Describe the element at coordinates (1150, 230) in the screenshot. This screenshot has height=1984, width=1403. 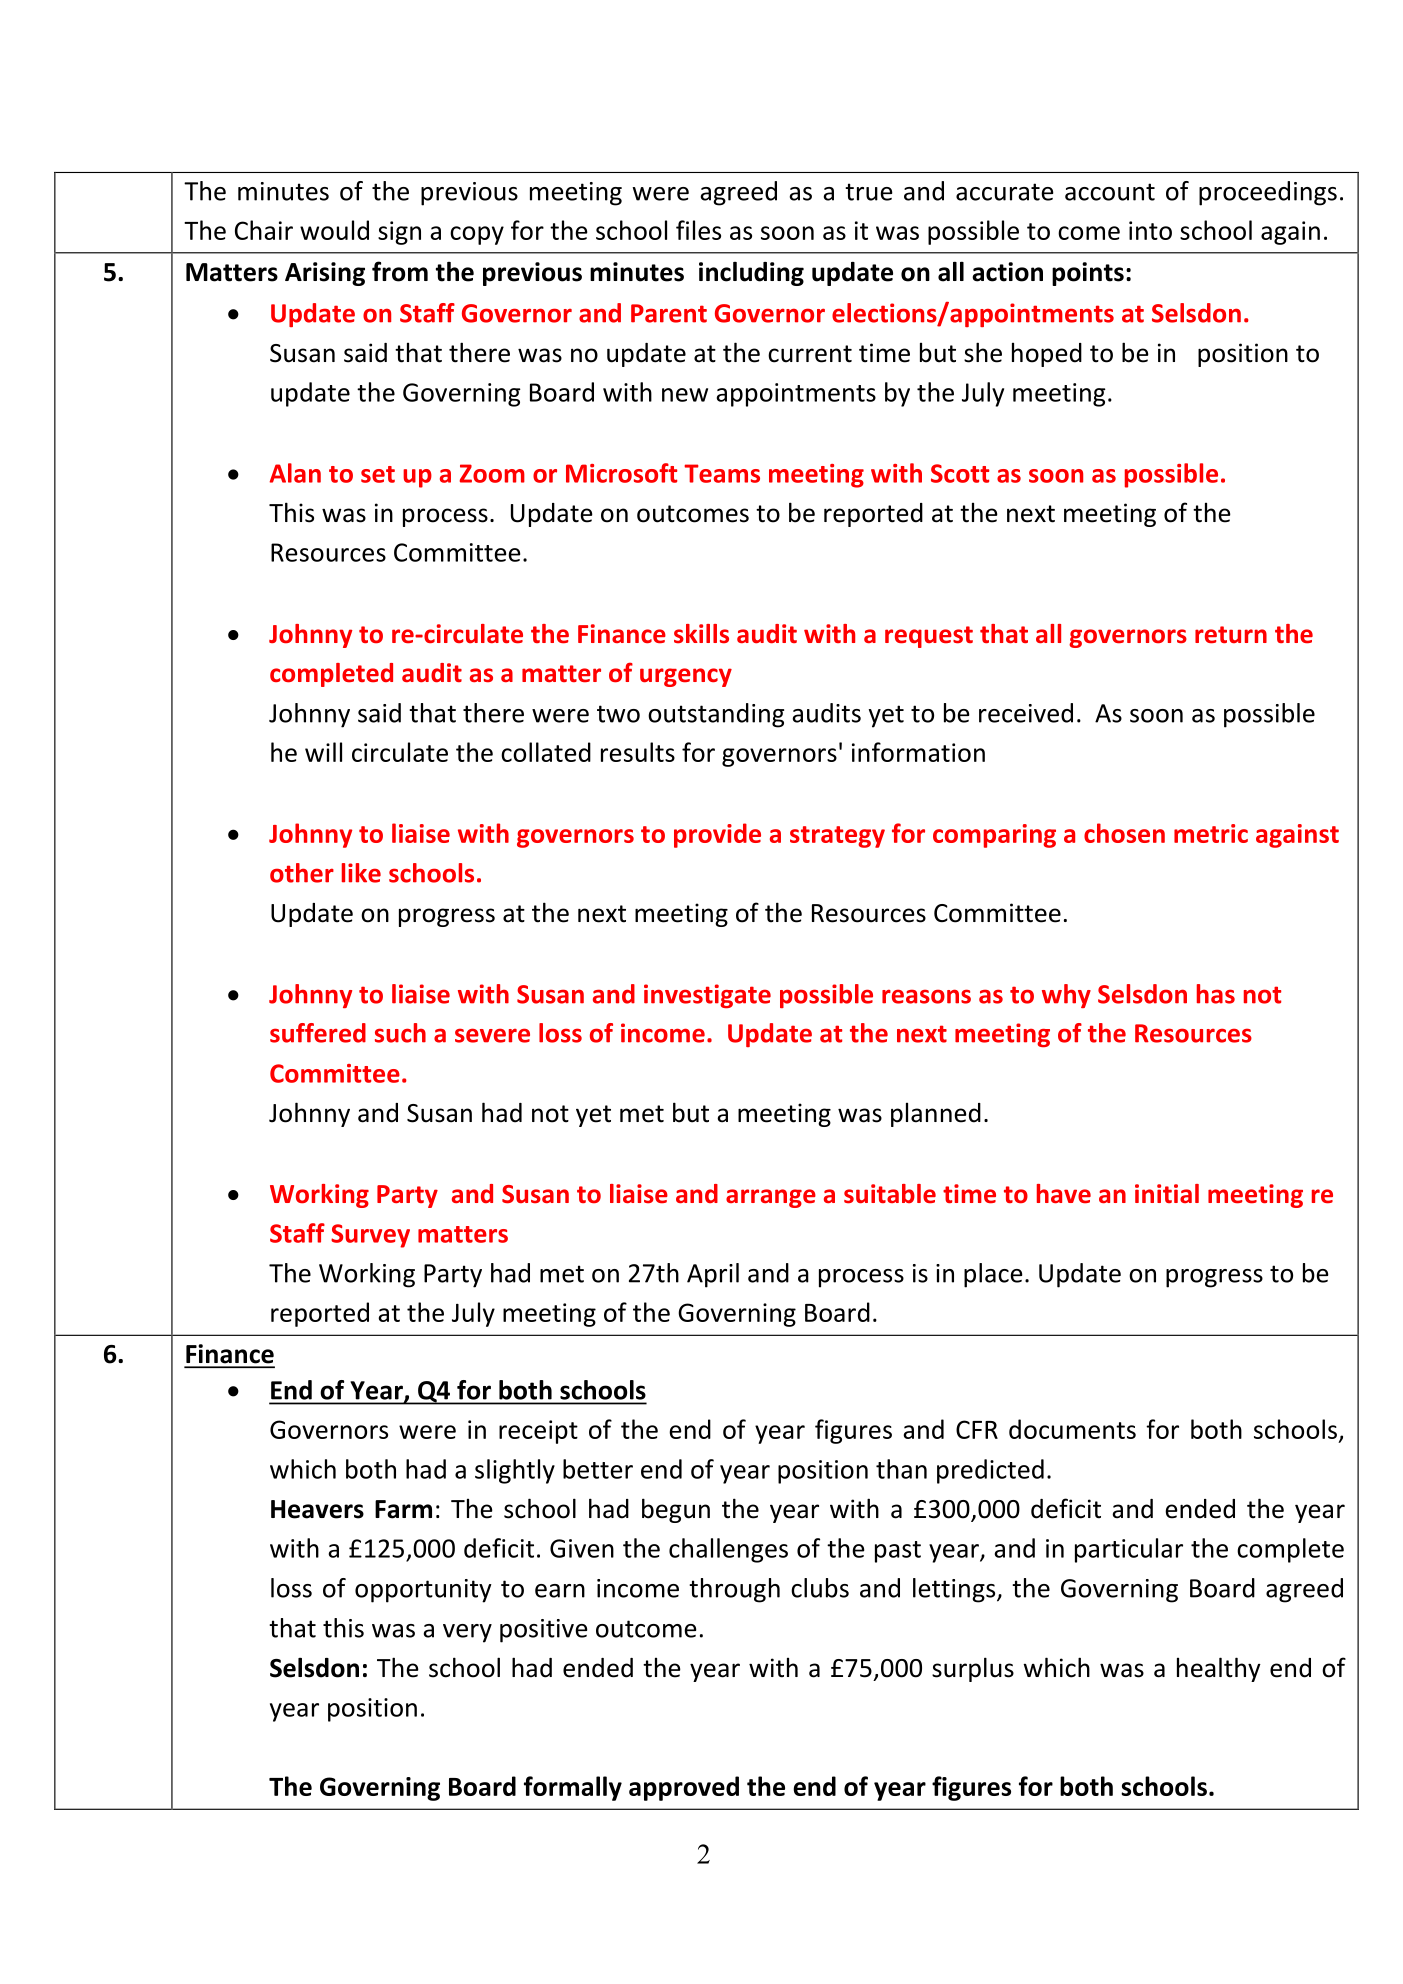
I see `into` at that location.
